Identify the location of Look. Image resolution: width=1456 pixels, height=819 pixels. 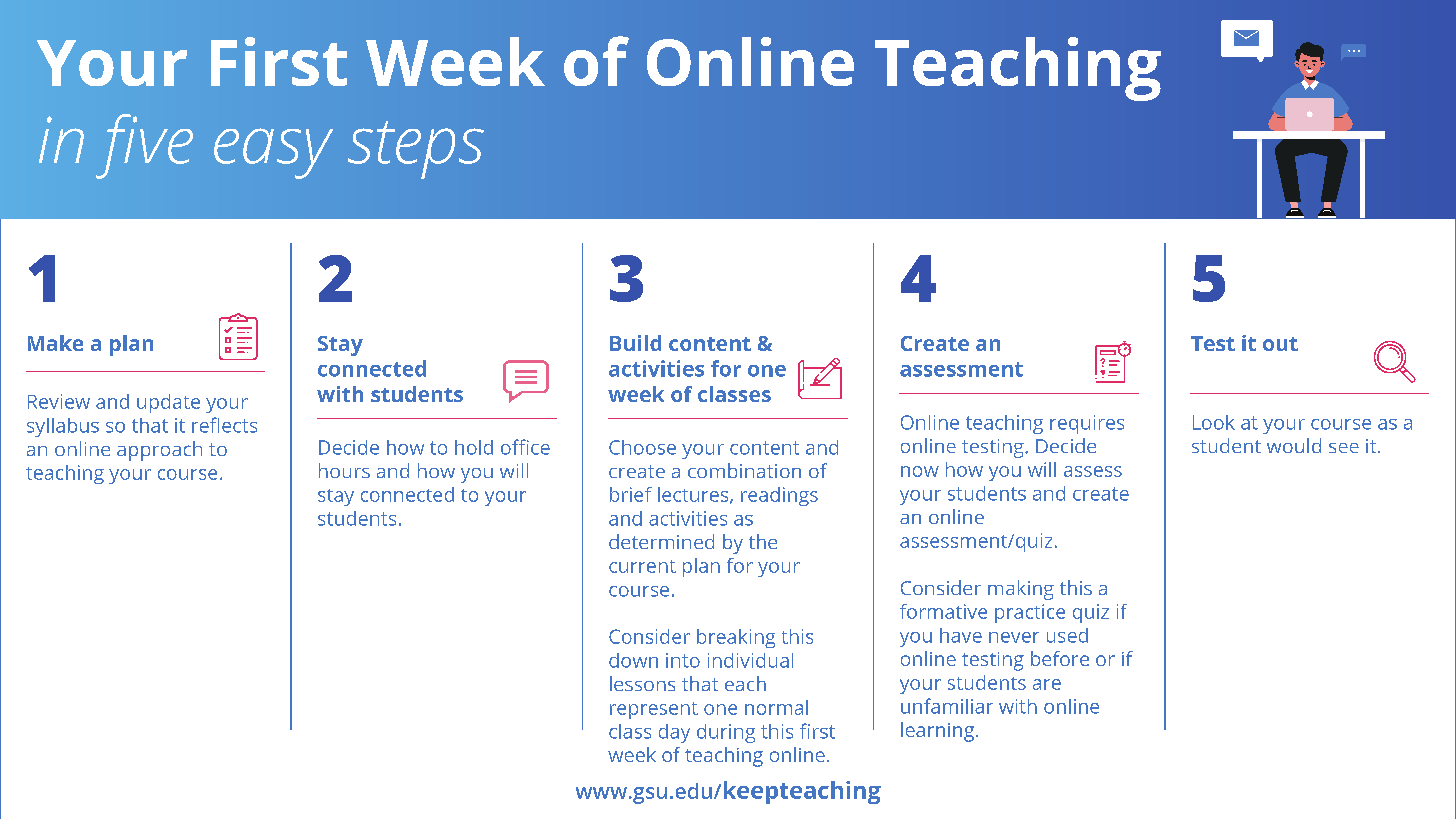
(1214, 422).
